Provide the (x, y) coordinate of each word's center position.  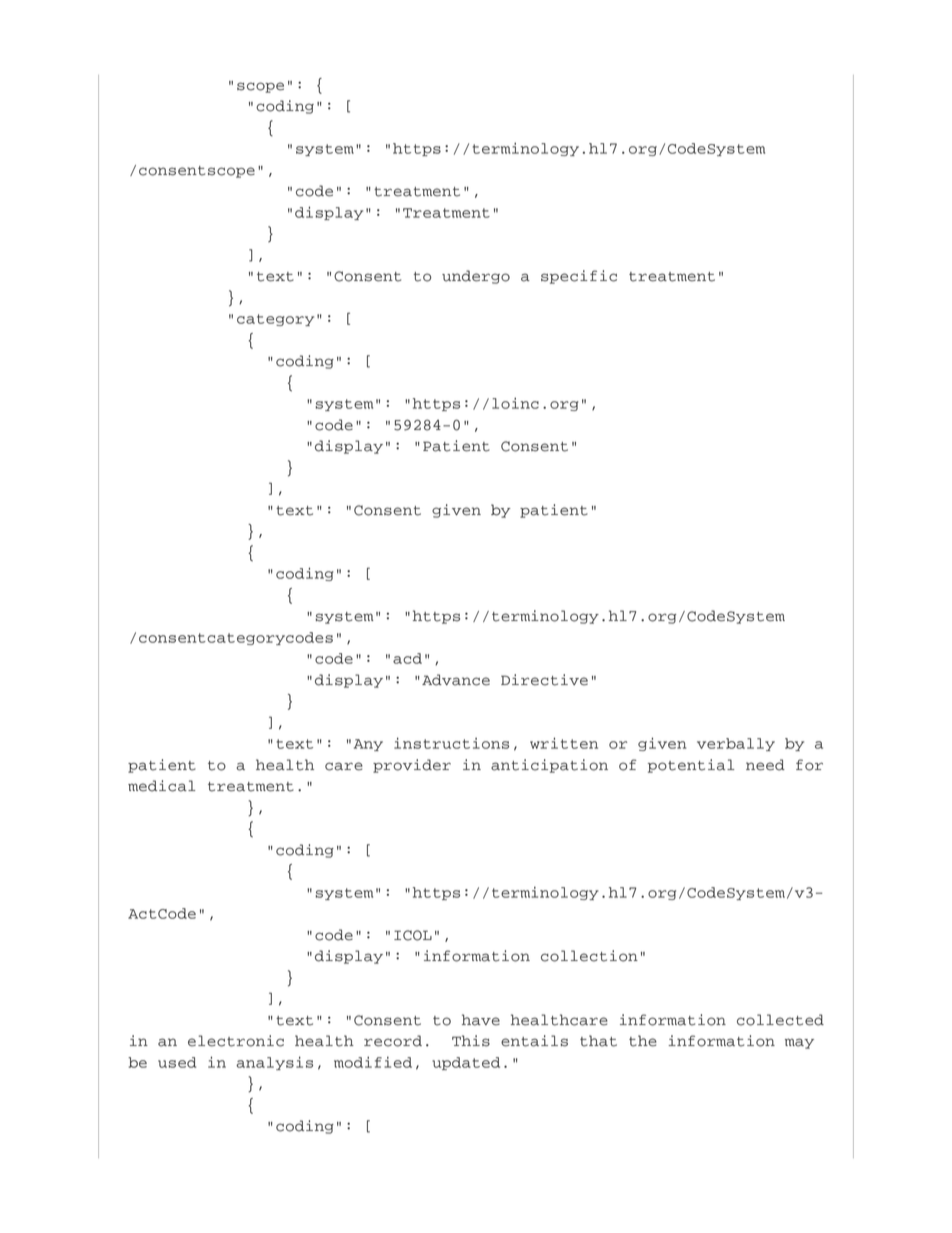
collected (780, 1020)
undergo (476, 277)
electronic (236, 1041)
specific (579, 277)
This (471, 1041)
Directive (544, 680)
